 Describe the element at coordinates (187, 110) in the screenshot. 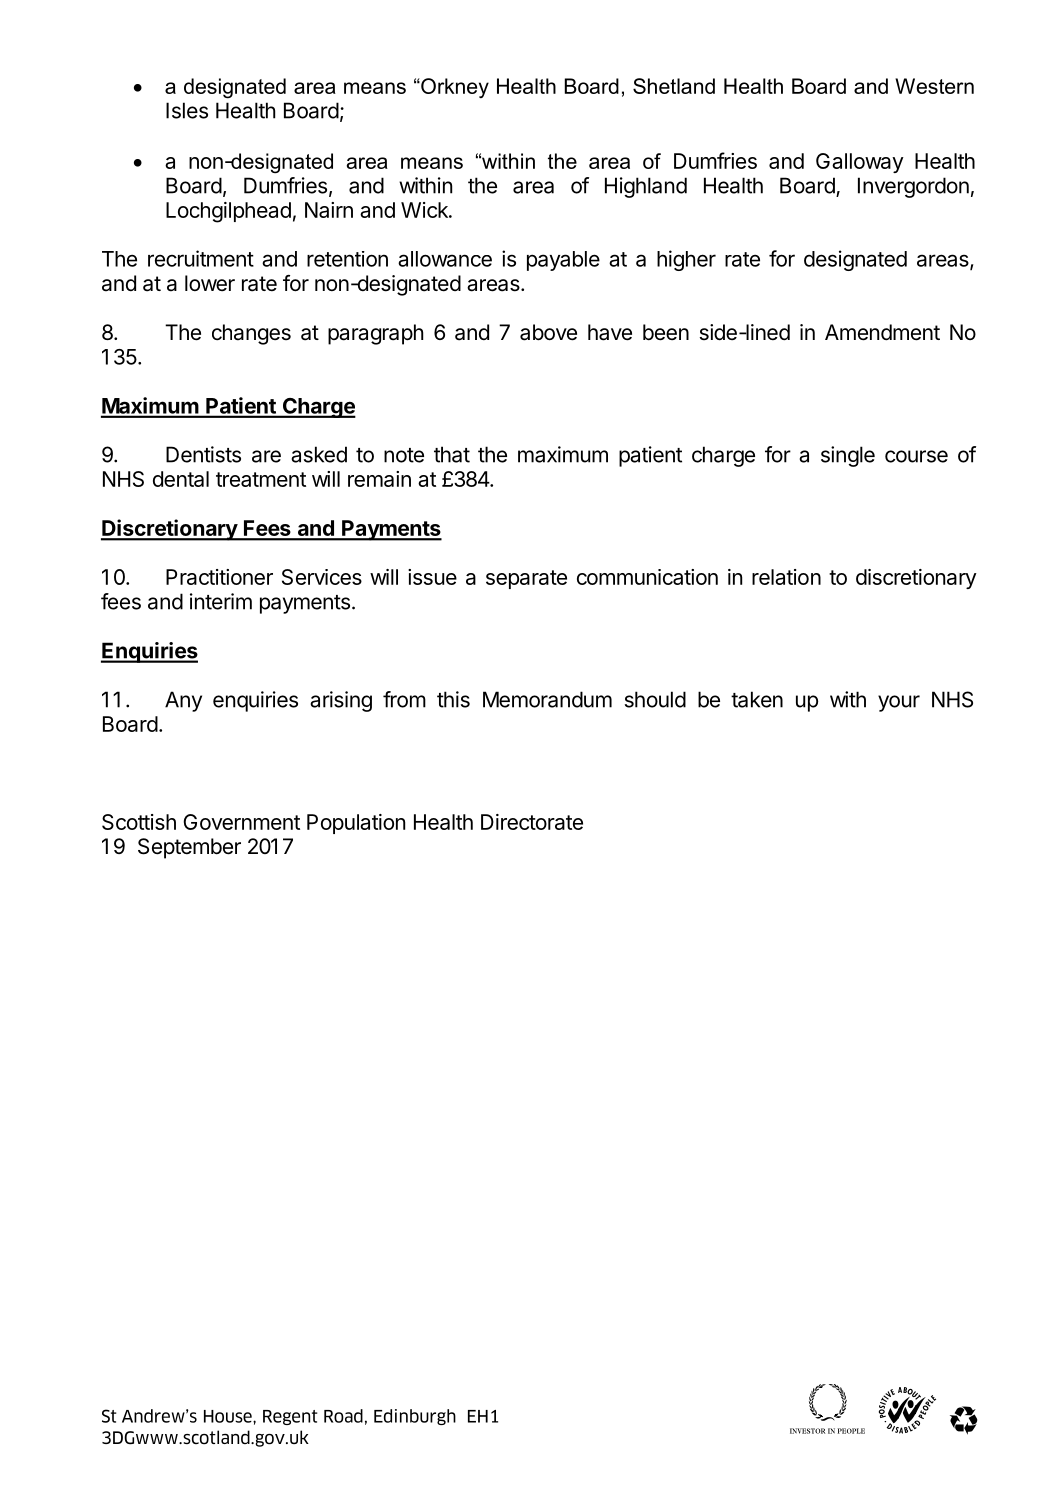

I see `Isles` at that location.
